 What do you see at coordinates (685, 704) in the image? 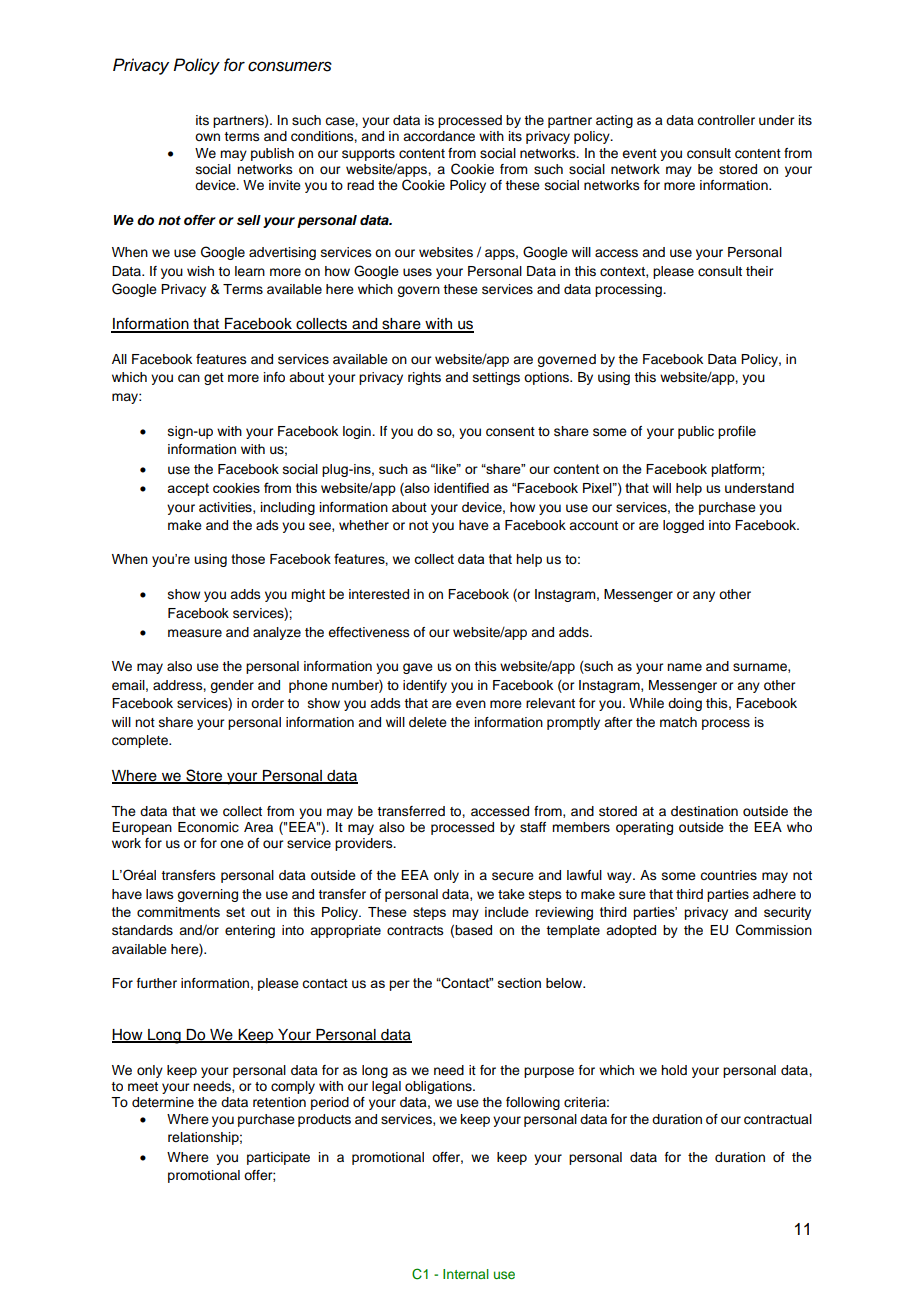
I see `doing` at bounding box center [685, 704].
